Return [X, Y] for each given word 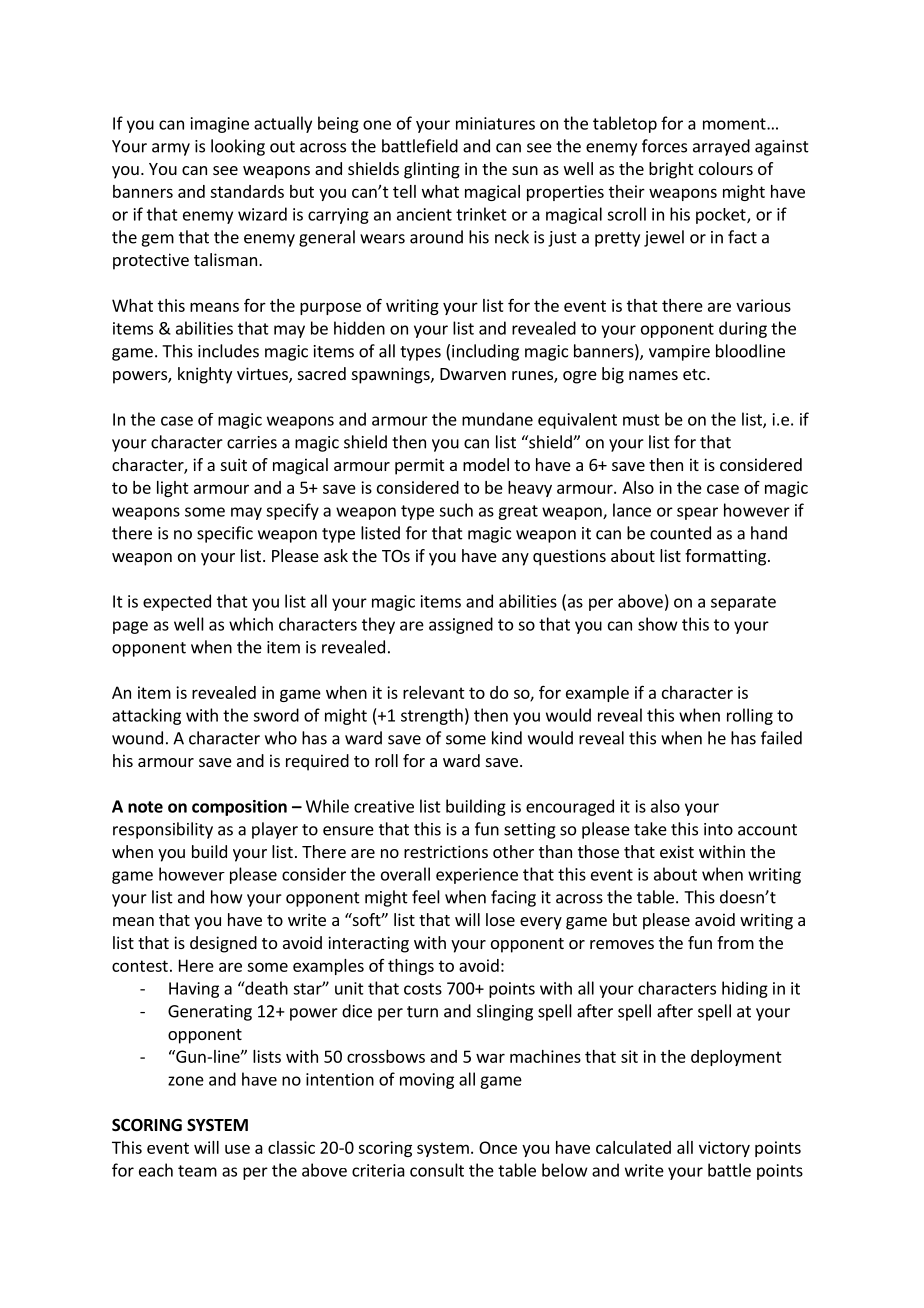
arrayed [721, 147]
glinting [432, 170]
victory [724, 1149]
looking [238, 147]
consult [437, 1170]
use [237, 1149]
